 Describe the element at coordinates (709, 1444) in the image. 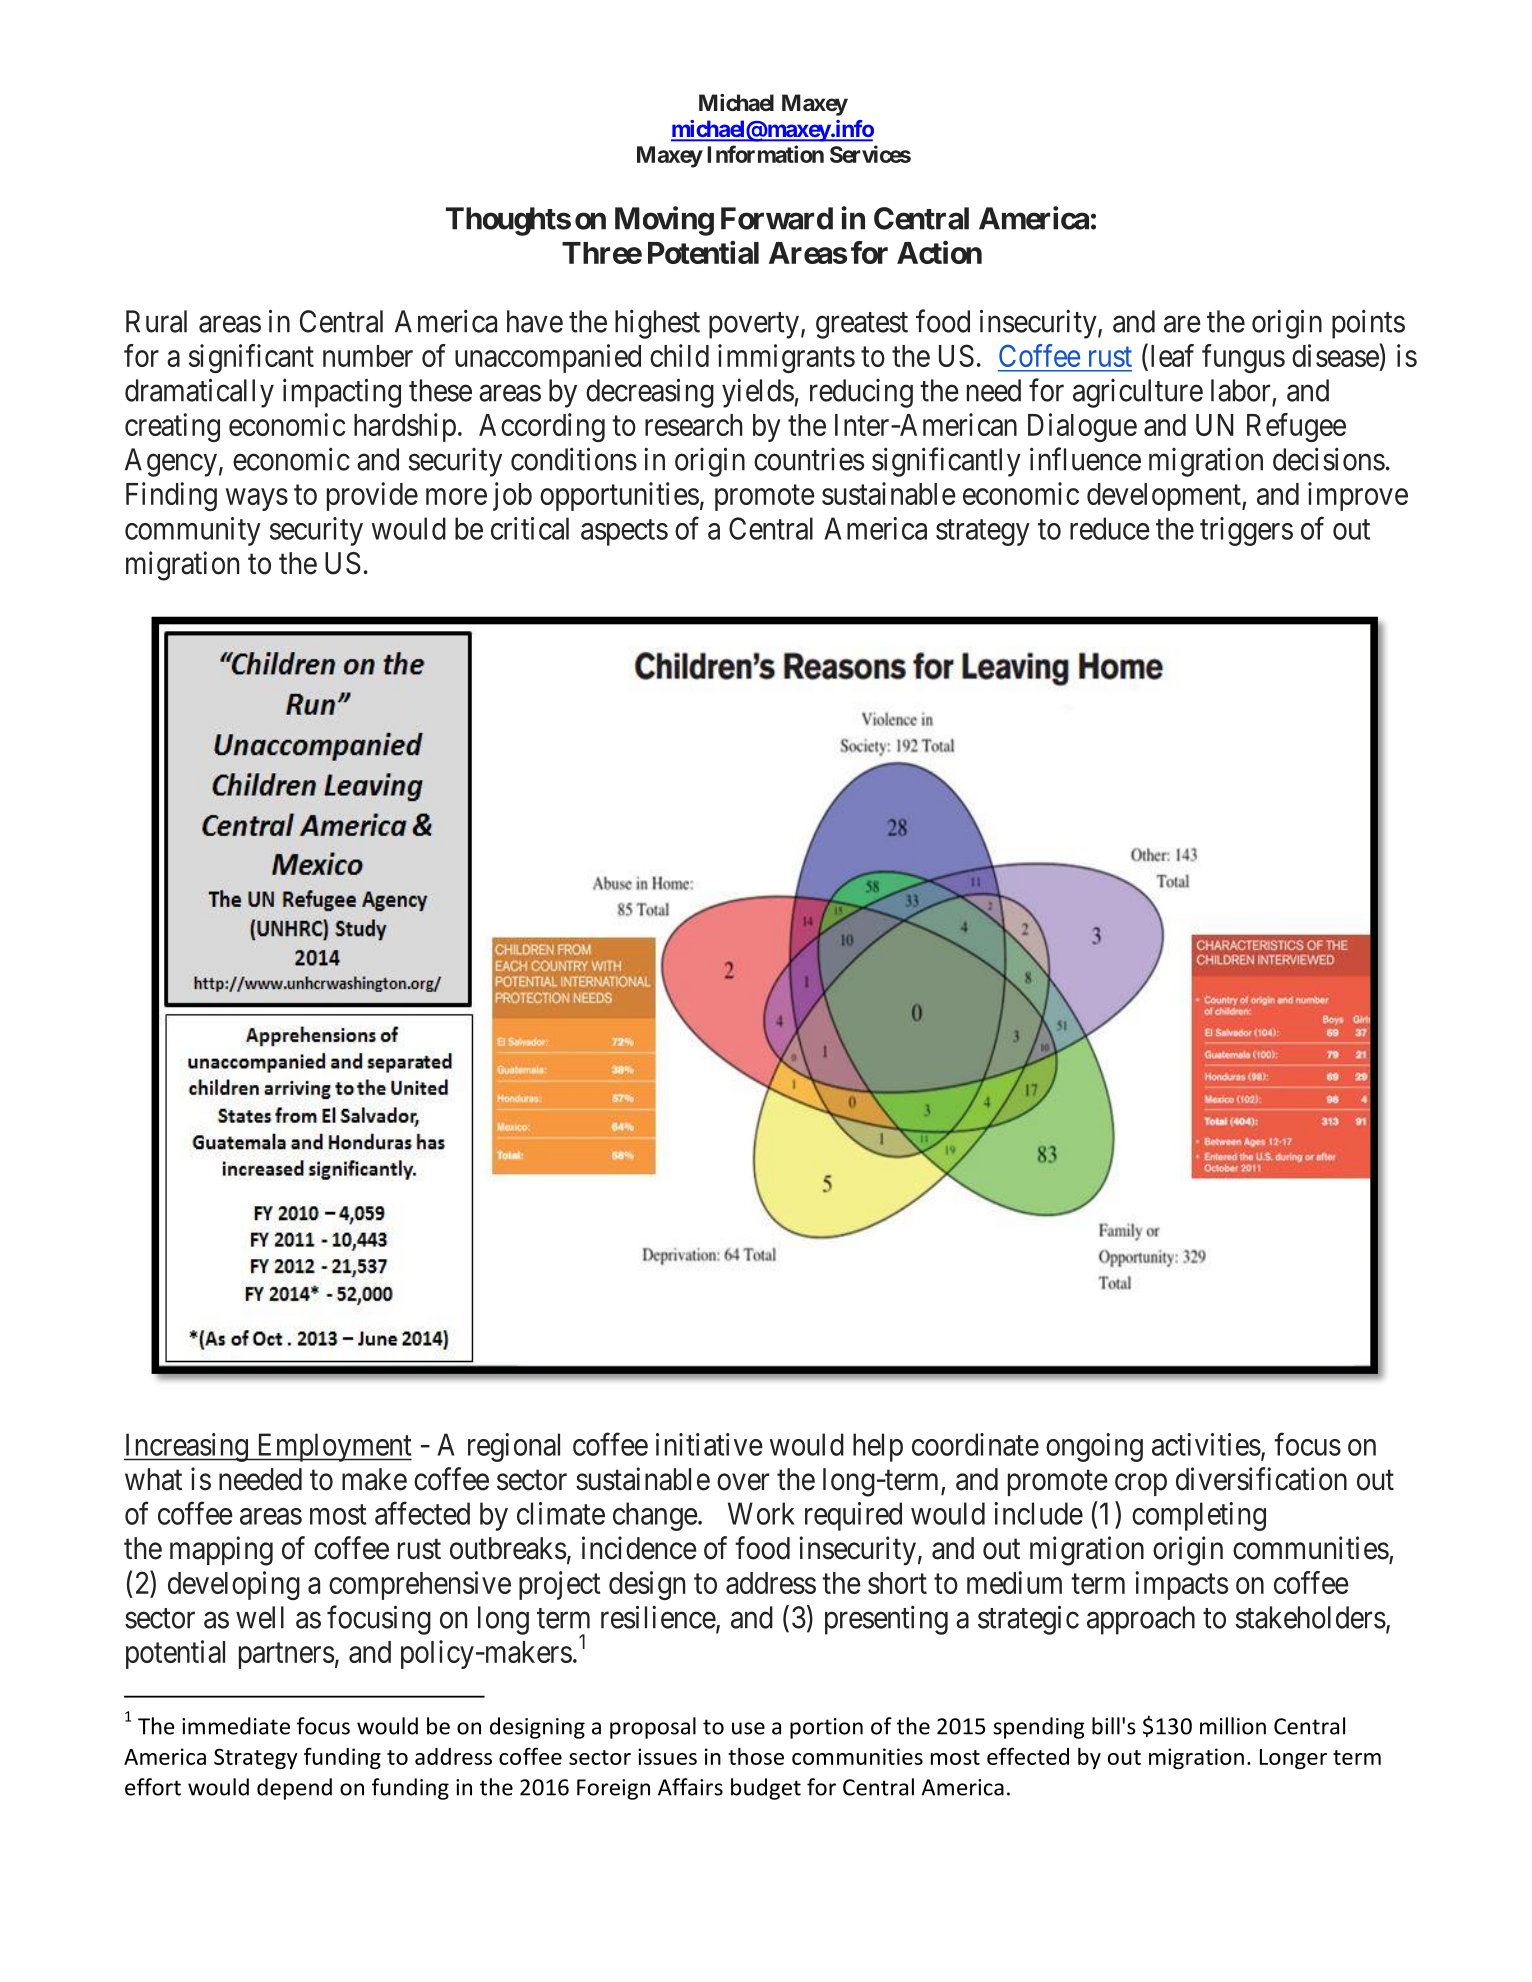

I see `initiative` at that location.
